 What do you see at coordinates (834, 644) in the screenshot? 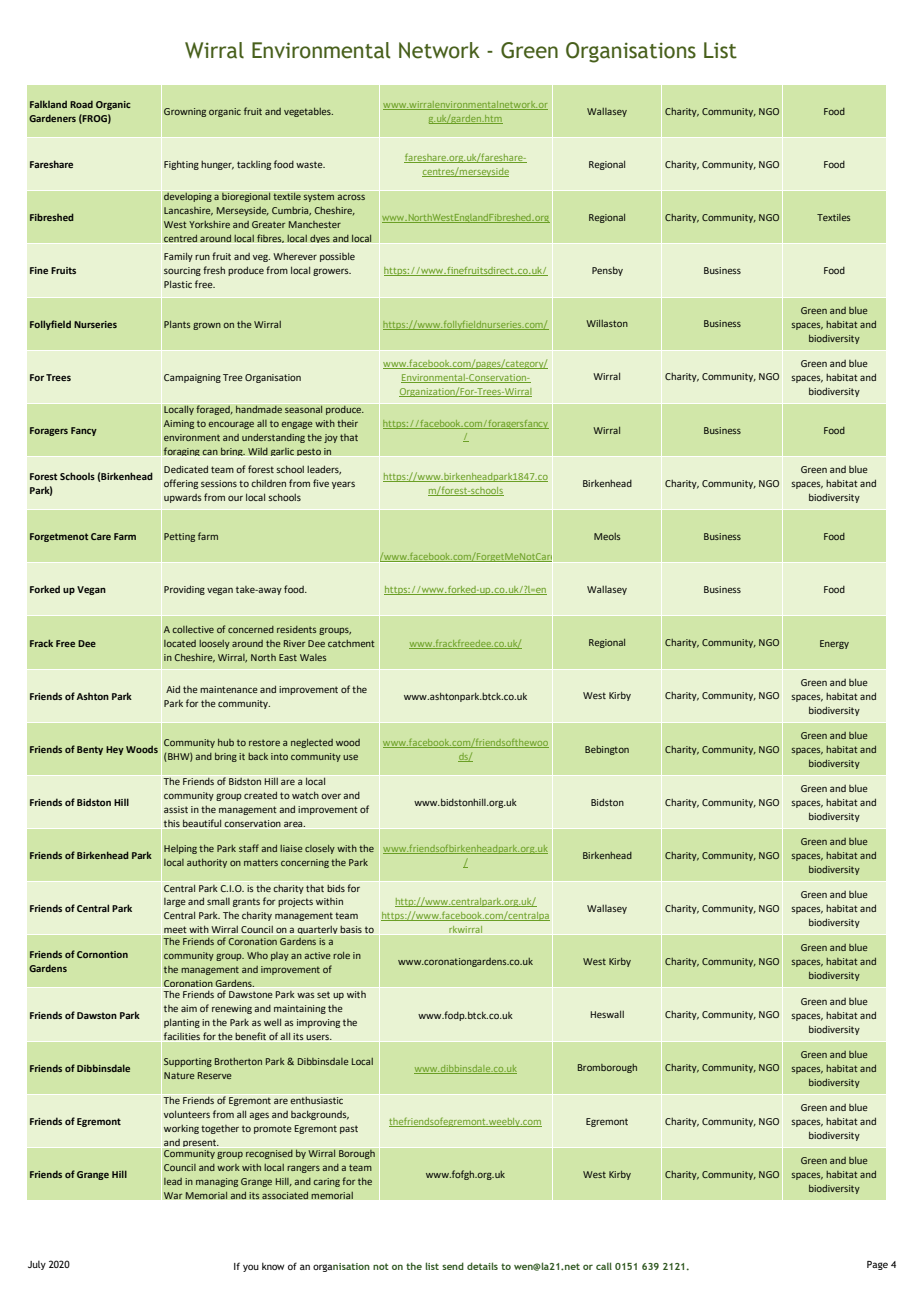
I see `Energy` at bounding box center [834, 644].
